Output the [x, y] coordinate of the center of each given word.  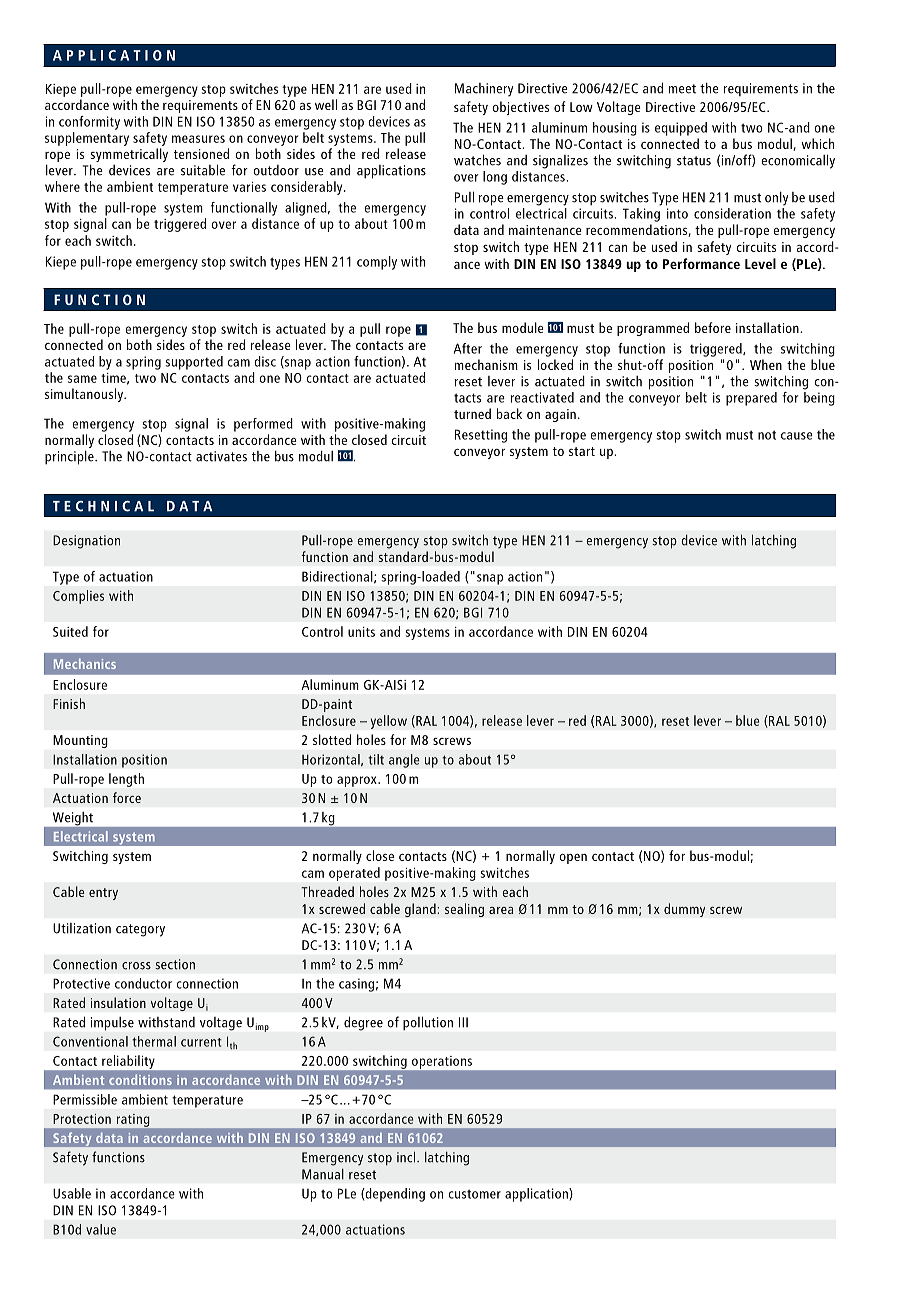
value [101, 1229]
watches [477, 160]
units [361, 632]
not [767, 435]
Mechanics [85, 663]
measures [198, 139]
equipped [681, 129]
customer [475, 1194]
